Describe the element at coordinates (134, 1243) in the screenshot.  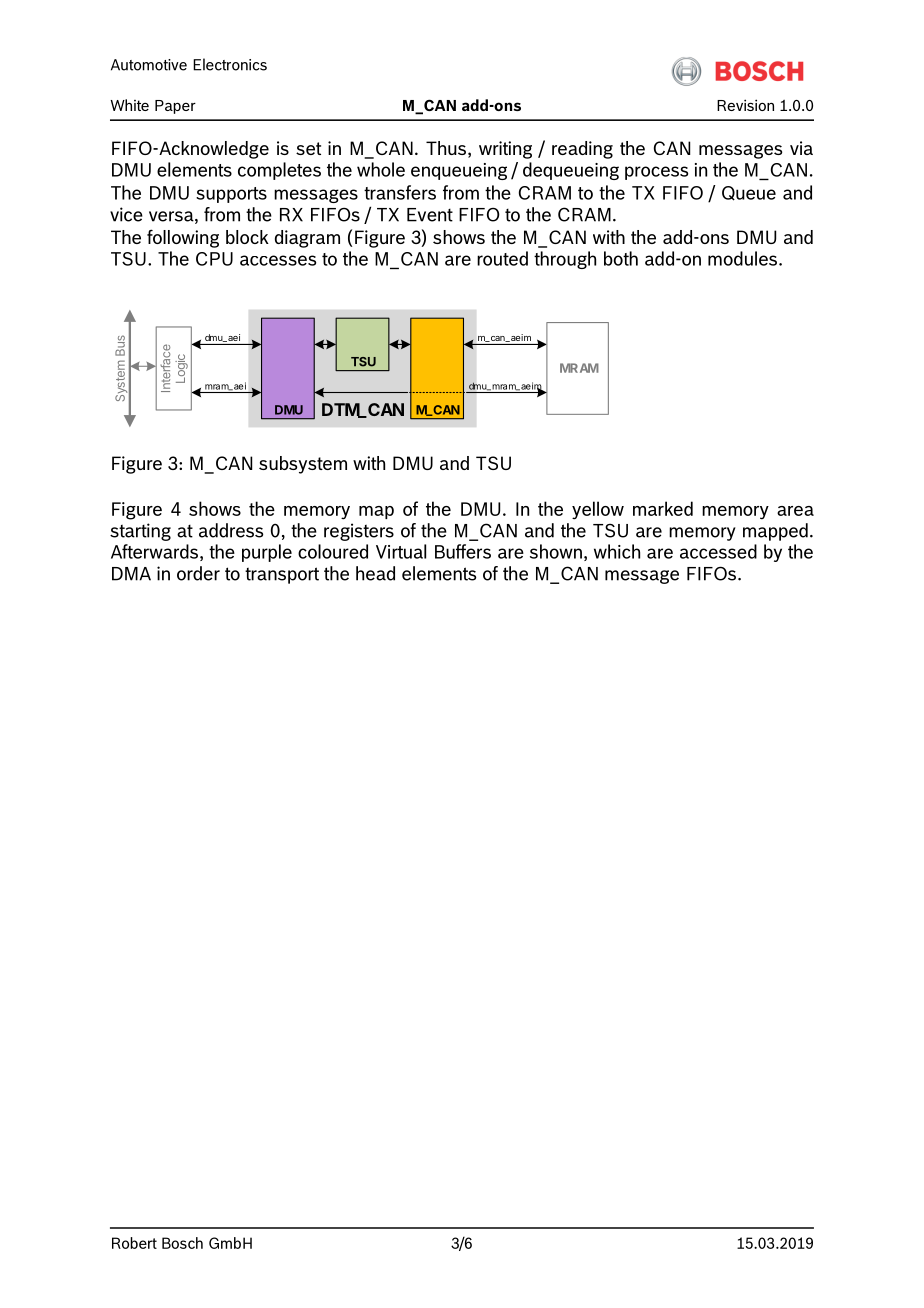
I see `Robert` at that location.
